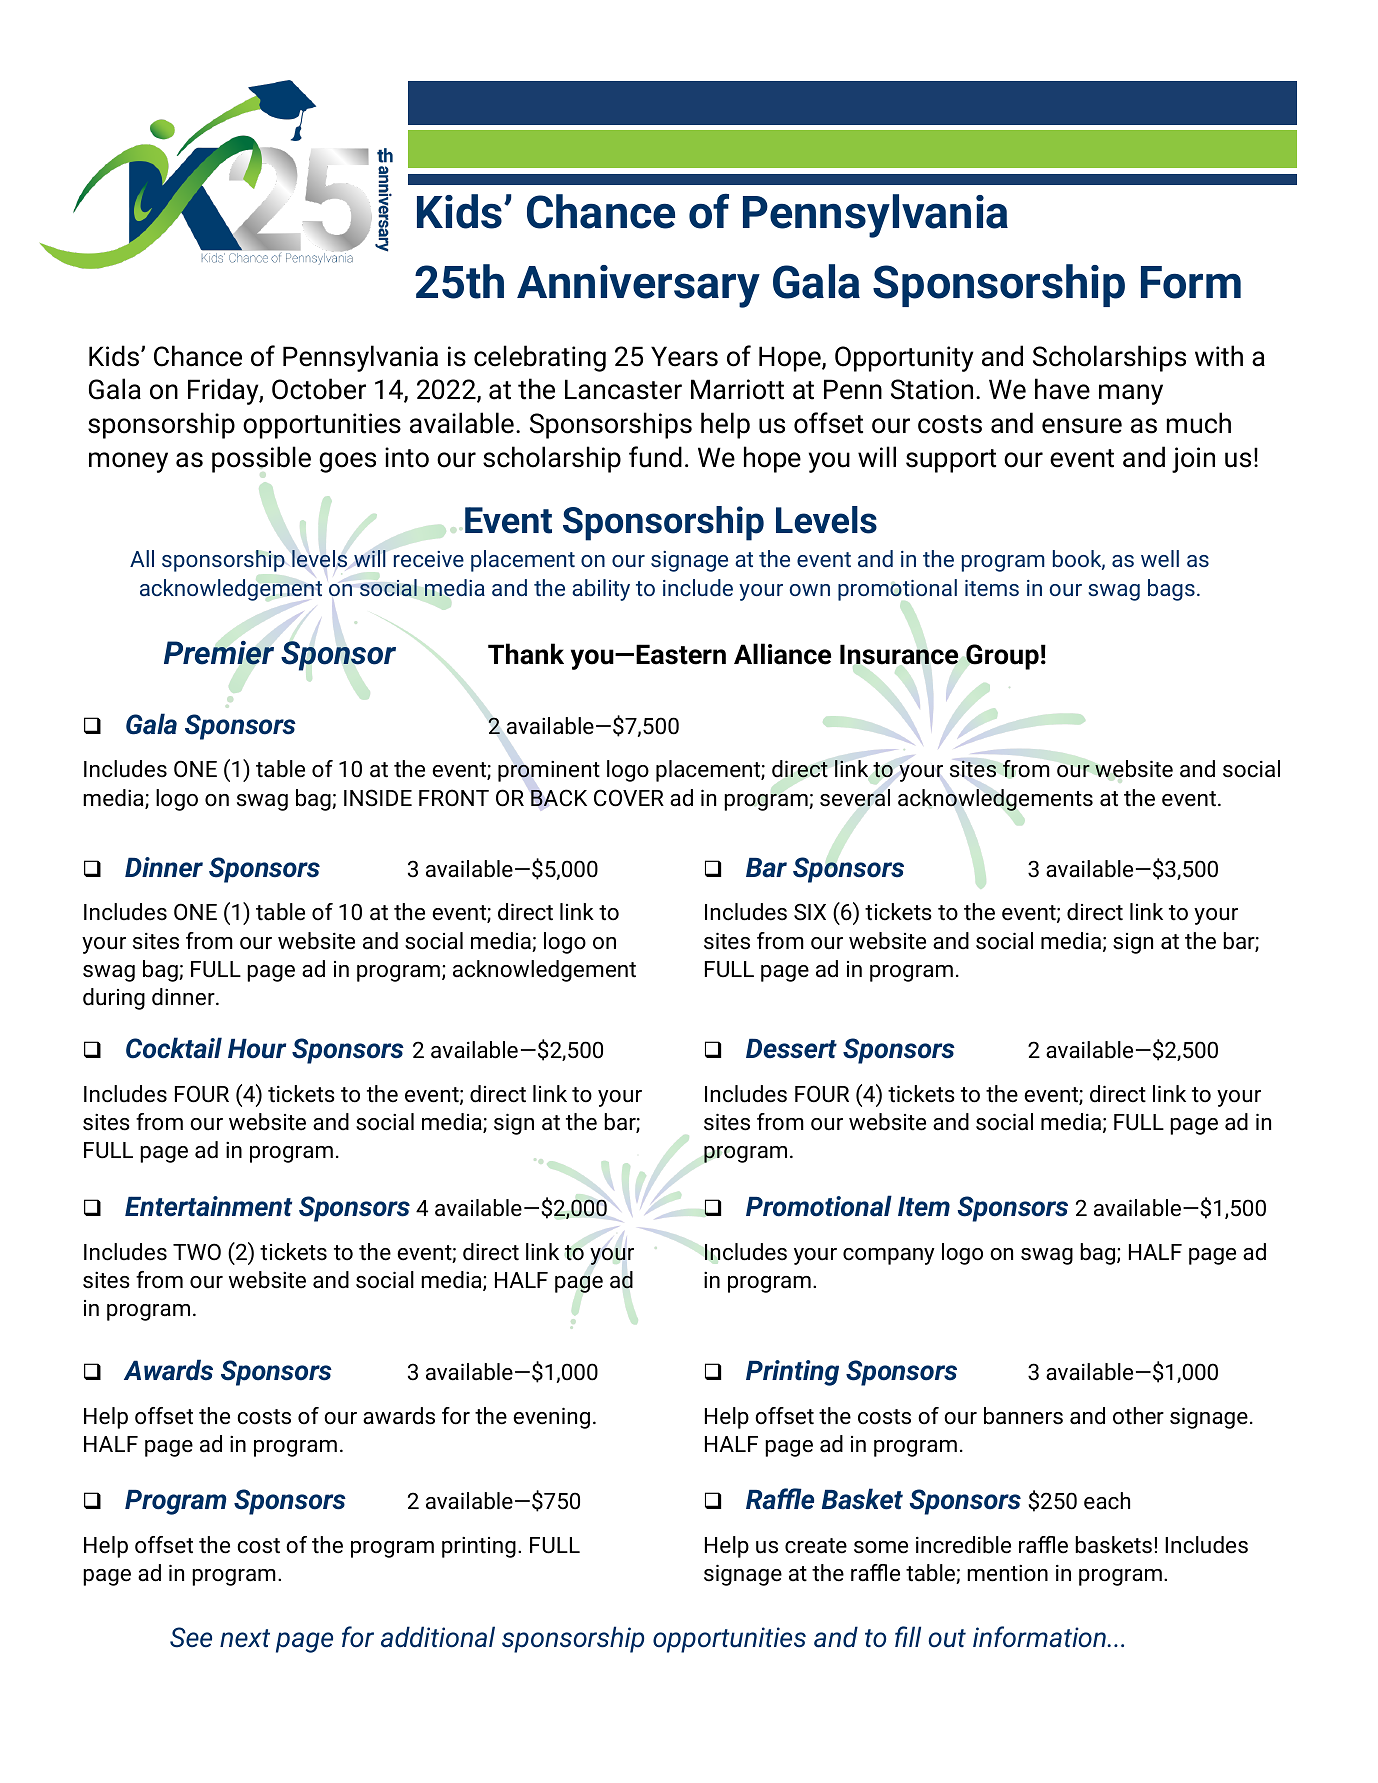 The height and width of the screenshot is (1783, 1378). Describe the element at coordinates (378, 798) in the screenshot. I see `INSIDE` at that location.
